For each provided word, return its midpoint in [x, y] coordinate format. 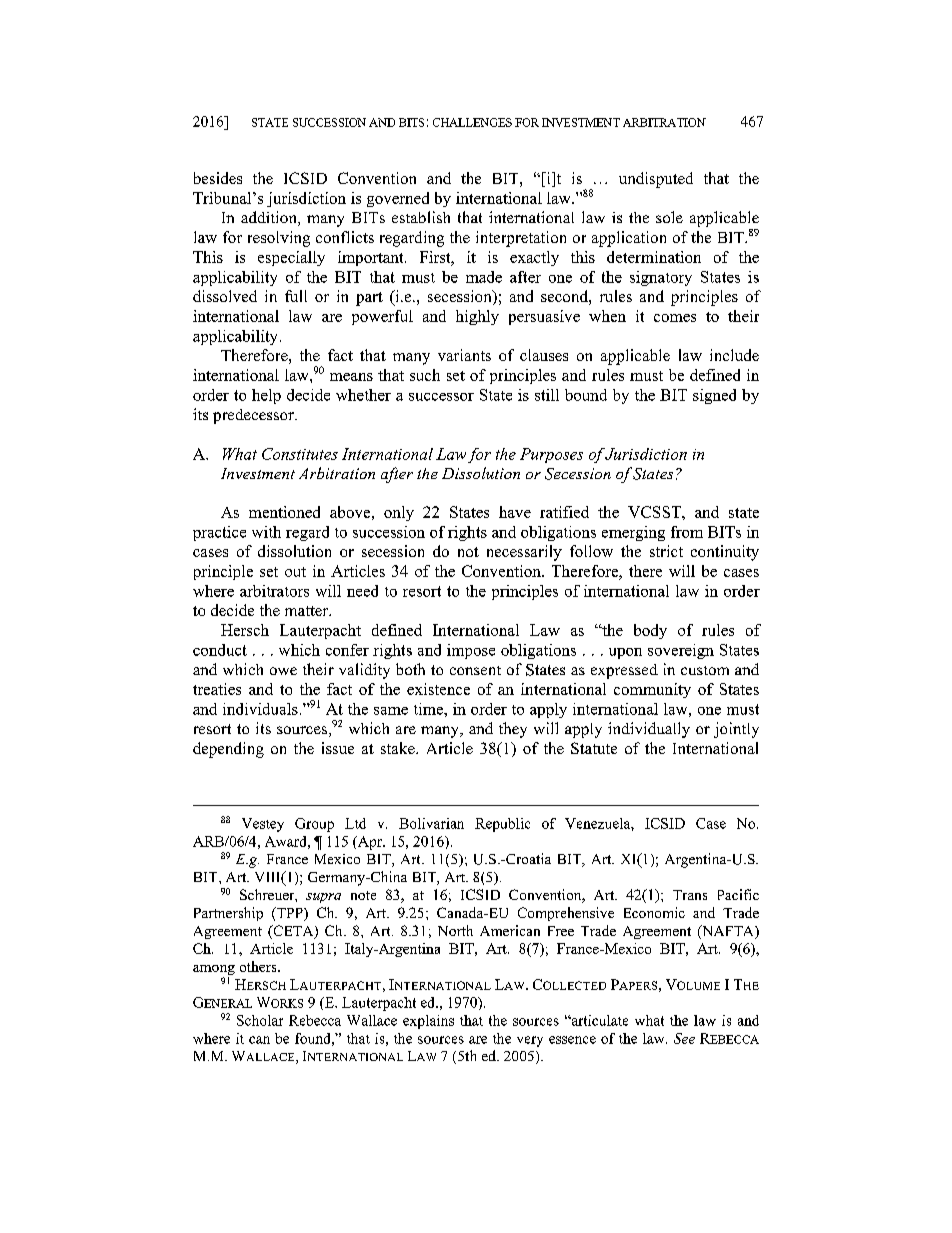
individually [649, 730]
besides [218, 178]
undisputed [656, 180]
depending [228, 750]
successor [441, 397]
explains [428, 1022]
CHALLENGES [472, 122]
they [513, 730]
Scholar [260, 1020]
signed [714, 396]
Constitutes [300, 454]
